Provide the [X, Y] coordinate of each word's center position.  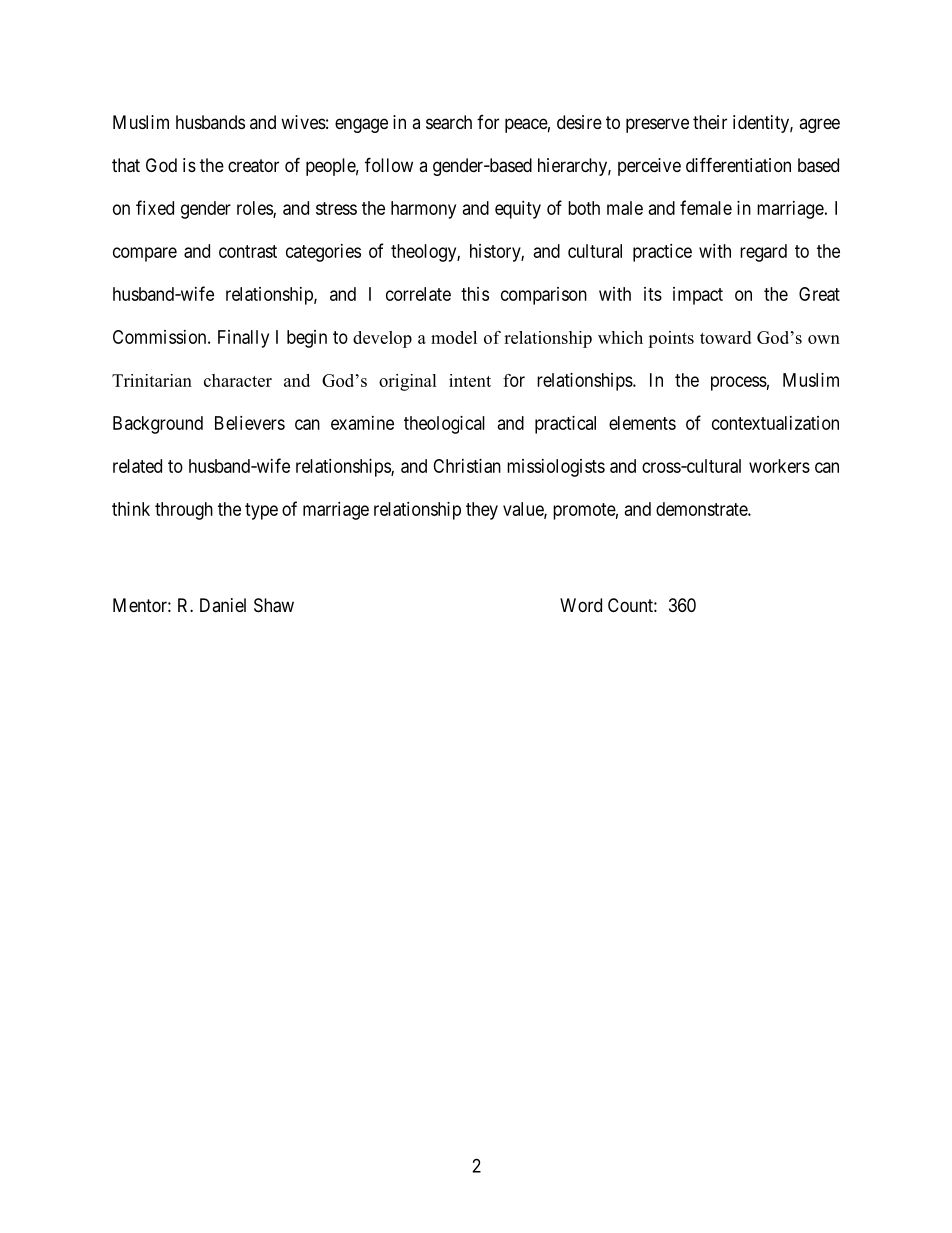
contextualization [775, 423]
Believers [250, 423]
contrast [248, 251]
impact [698, 296]
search [449, 122]
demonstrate [702, 509]
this [475, 294]
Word [581, 605]
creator [253, 166]
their [710, 122]
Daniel [223, 605]
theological [444, 425]
